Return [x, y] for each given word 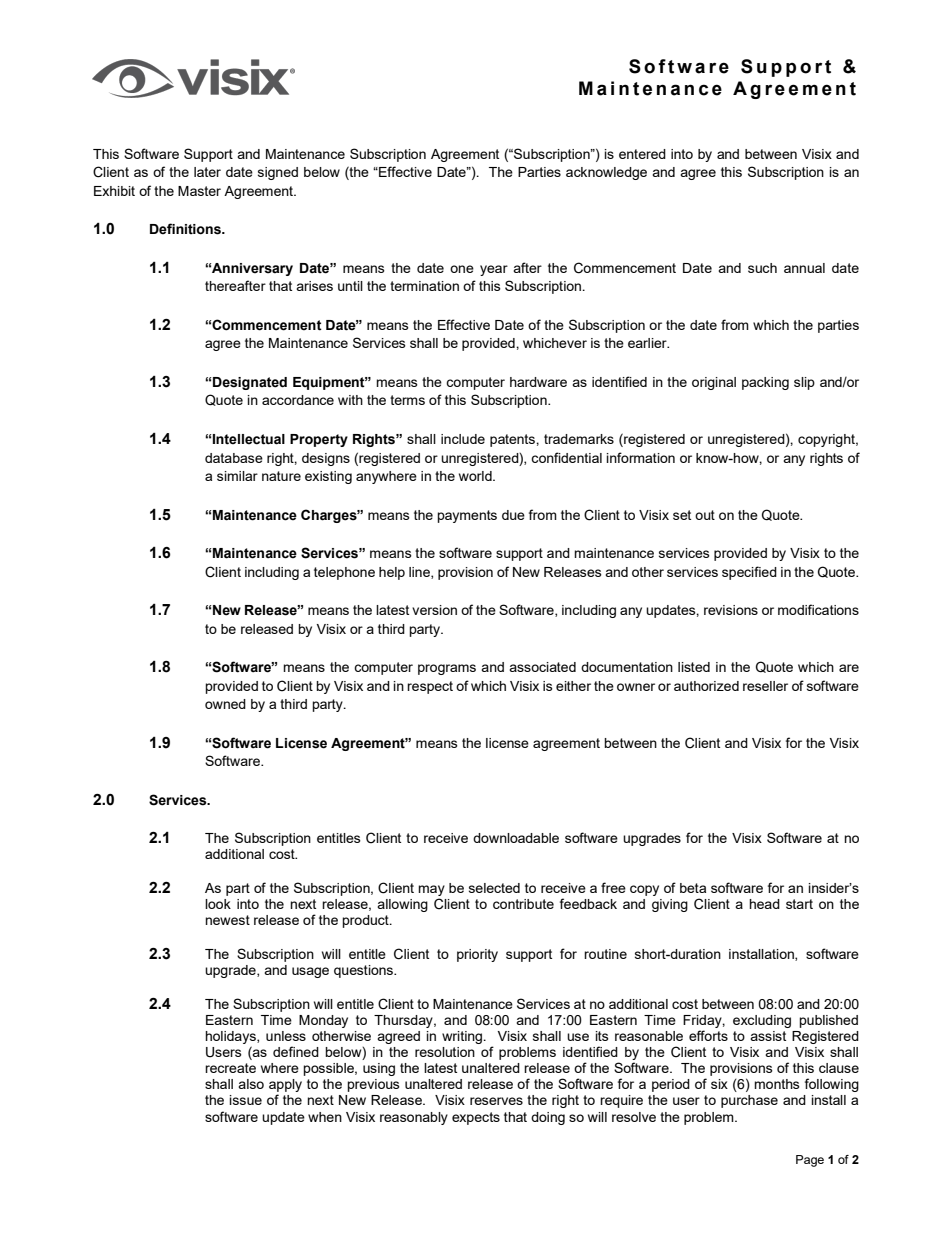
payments [467, 516]
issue [246, 1100]
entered [642, 154]
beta [693, 888]
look [218, 904]
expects [476, 1118]
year [494, 270]
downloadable [516, 838]
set [682, 515]
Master [199, 191]
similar [237, 476]
